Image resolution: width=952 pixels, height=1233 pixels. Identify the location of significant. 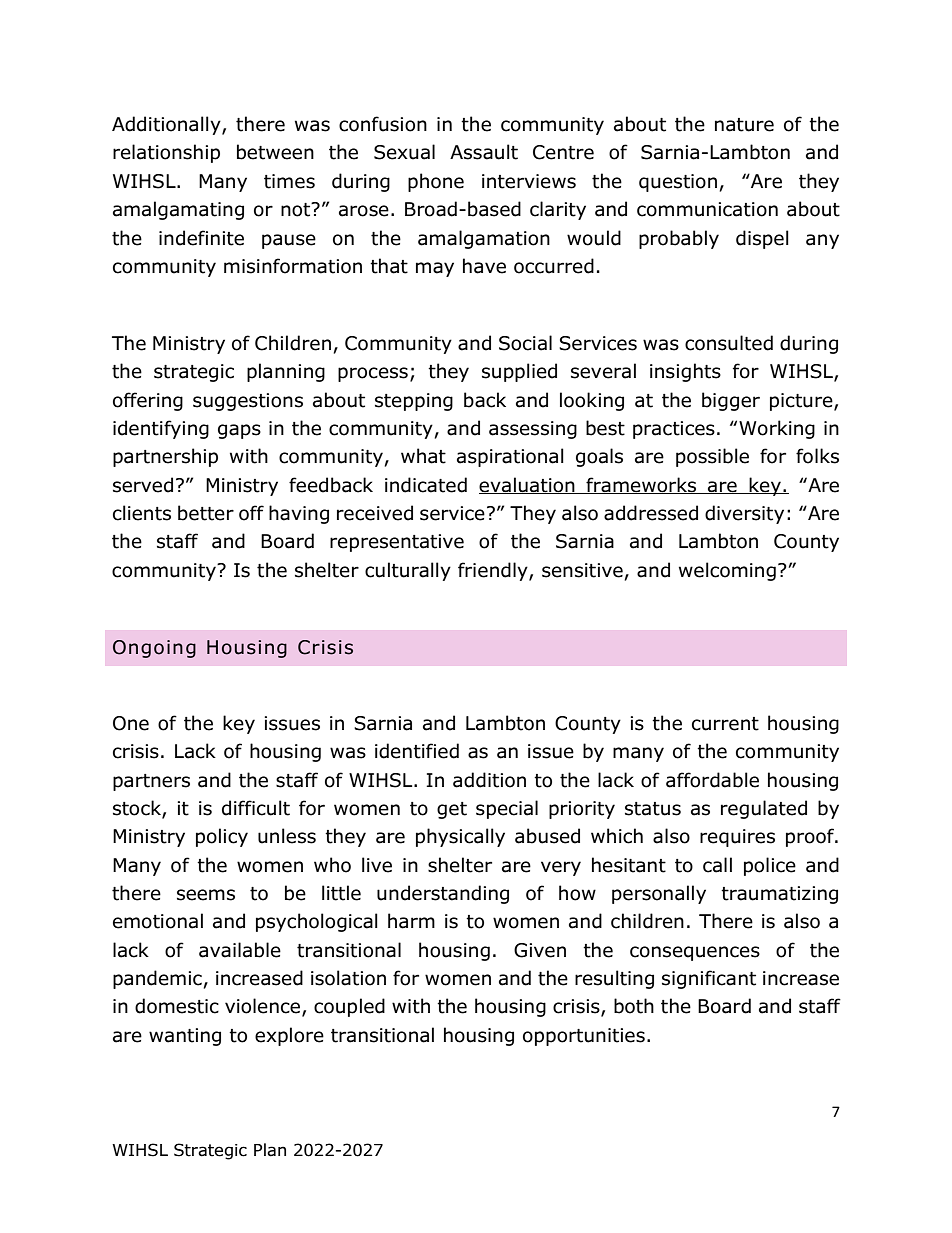
(709, 979).
